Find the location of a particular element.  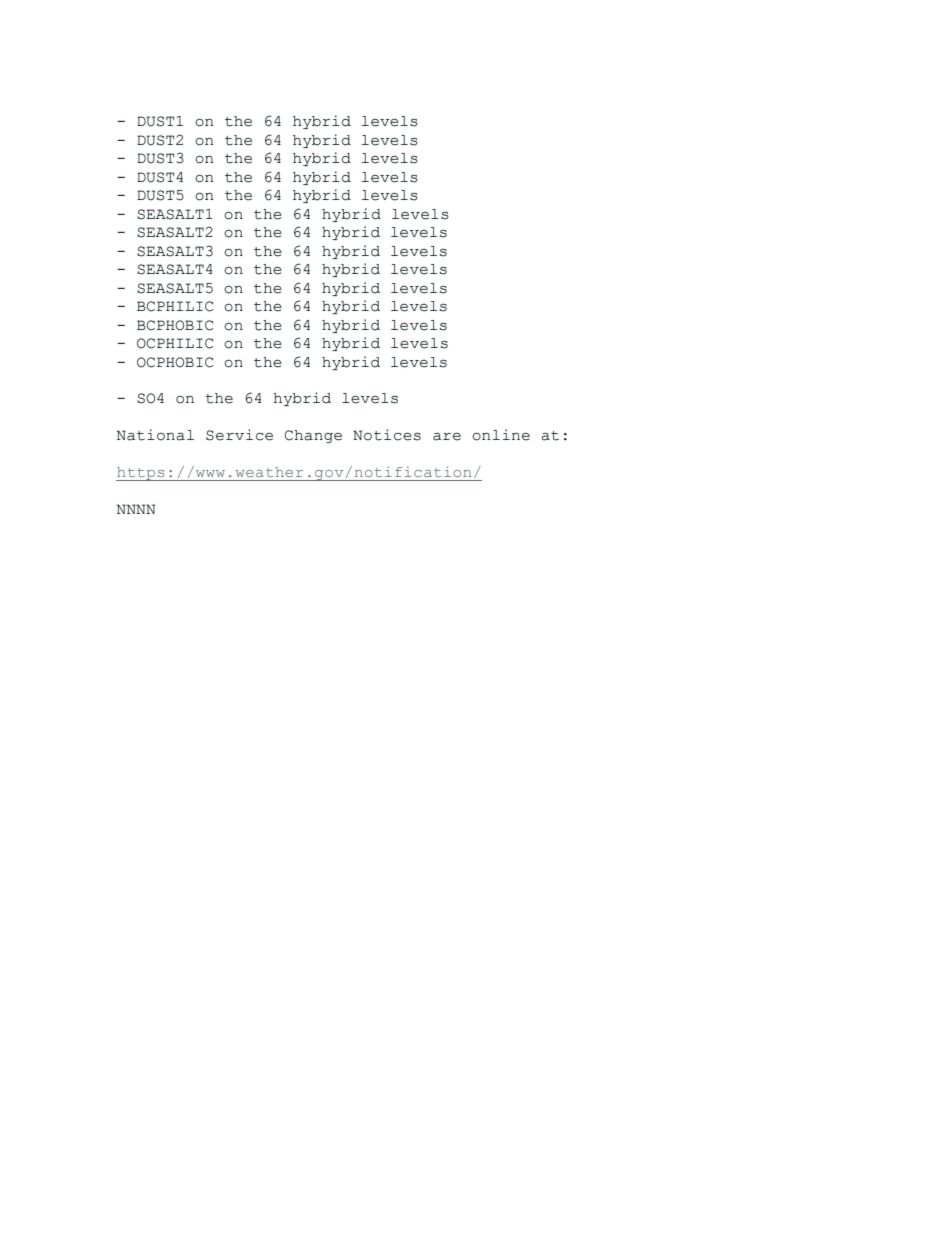

online is located at coordinates (501, 435).
